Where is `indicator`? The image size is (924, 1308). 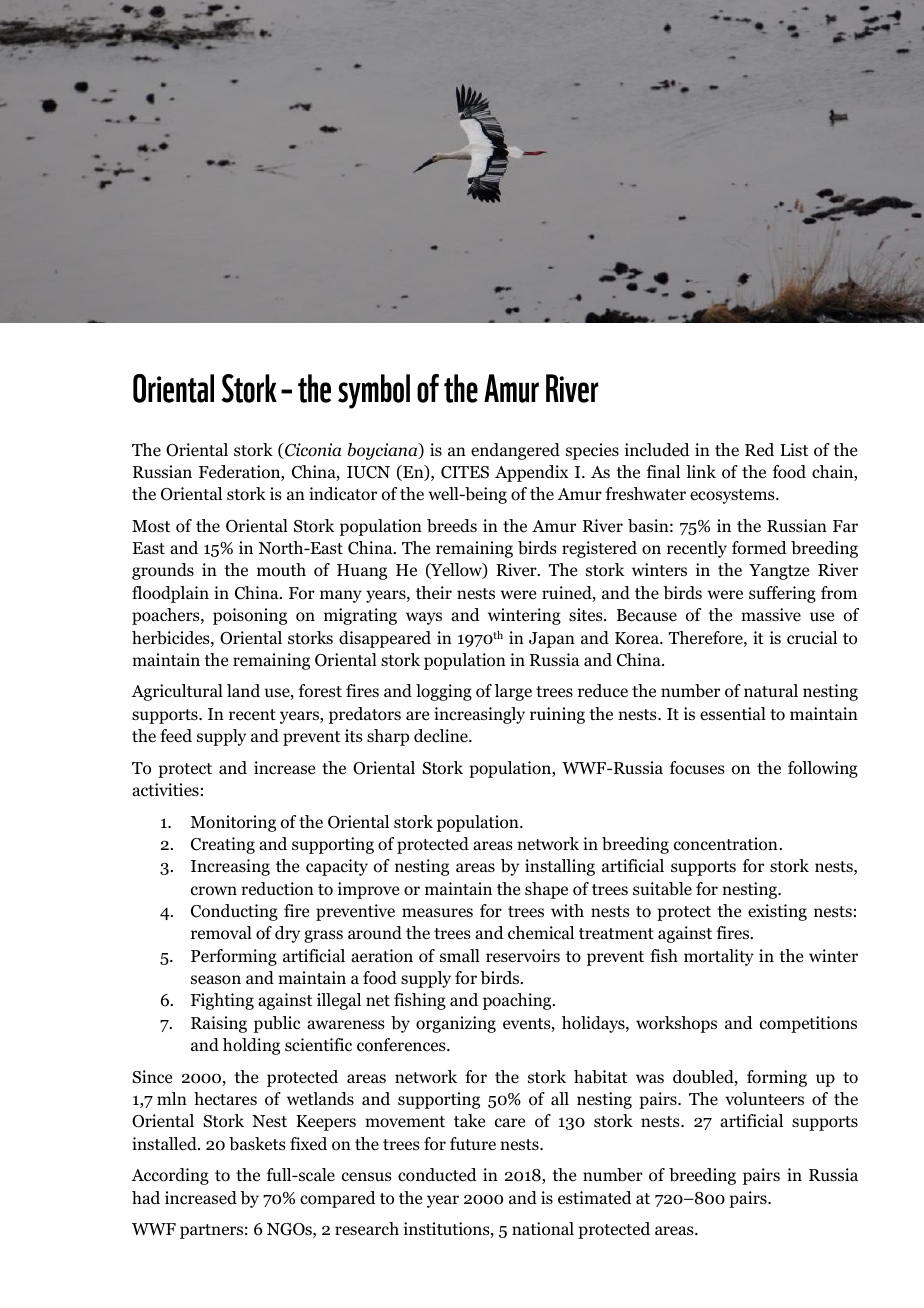 indicator is located at coordinates (343, 494).
